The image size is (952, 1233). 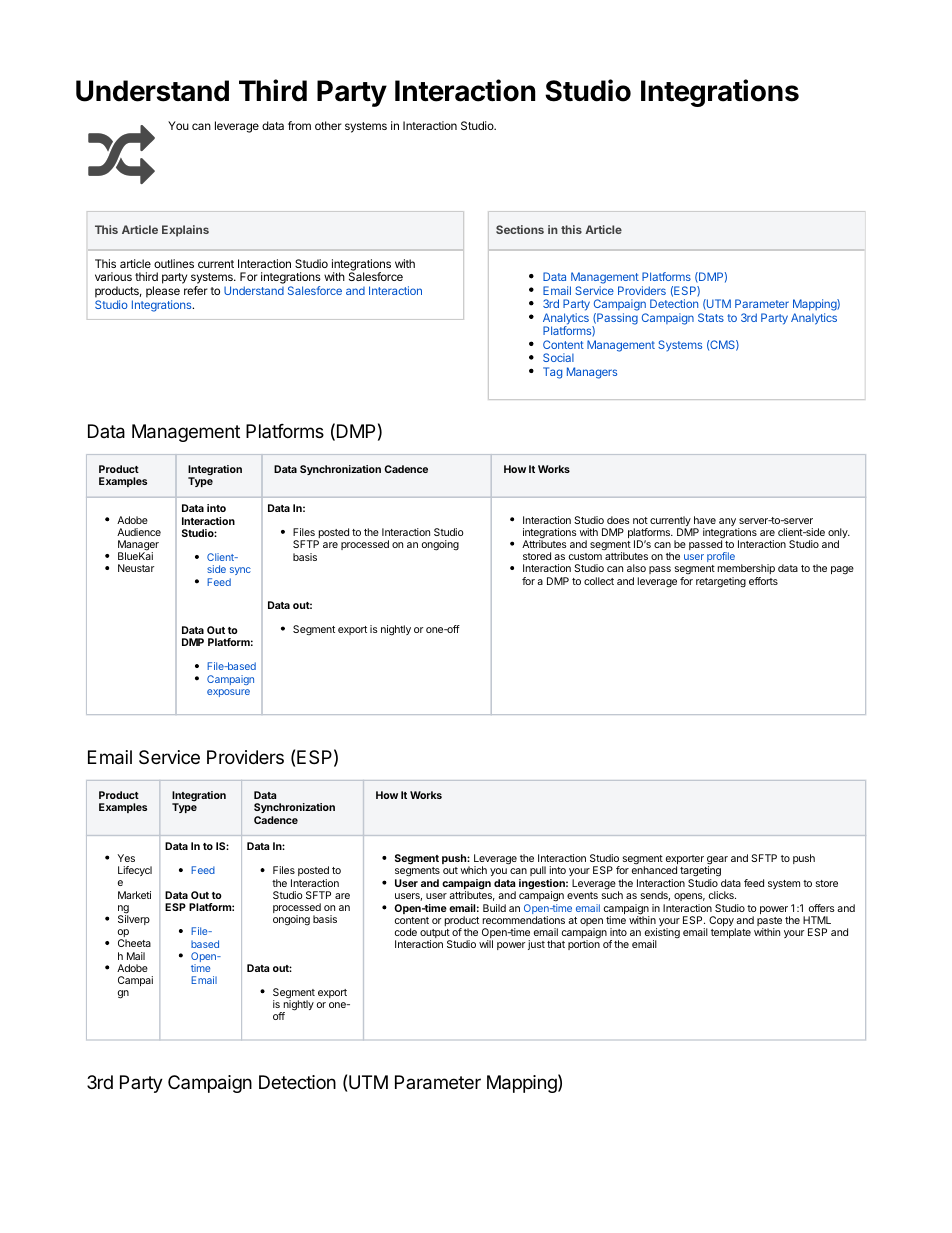 I want to click on custom, so click(x=585, y=556).
